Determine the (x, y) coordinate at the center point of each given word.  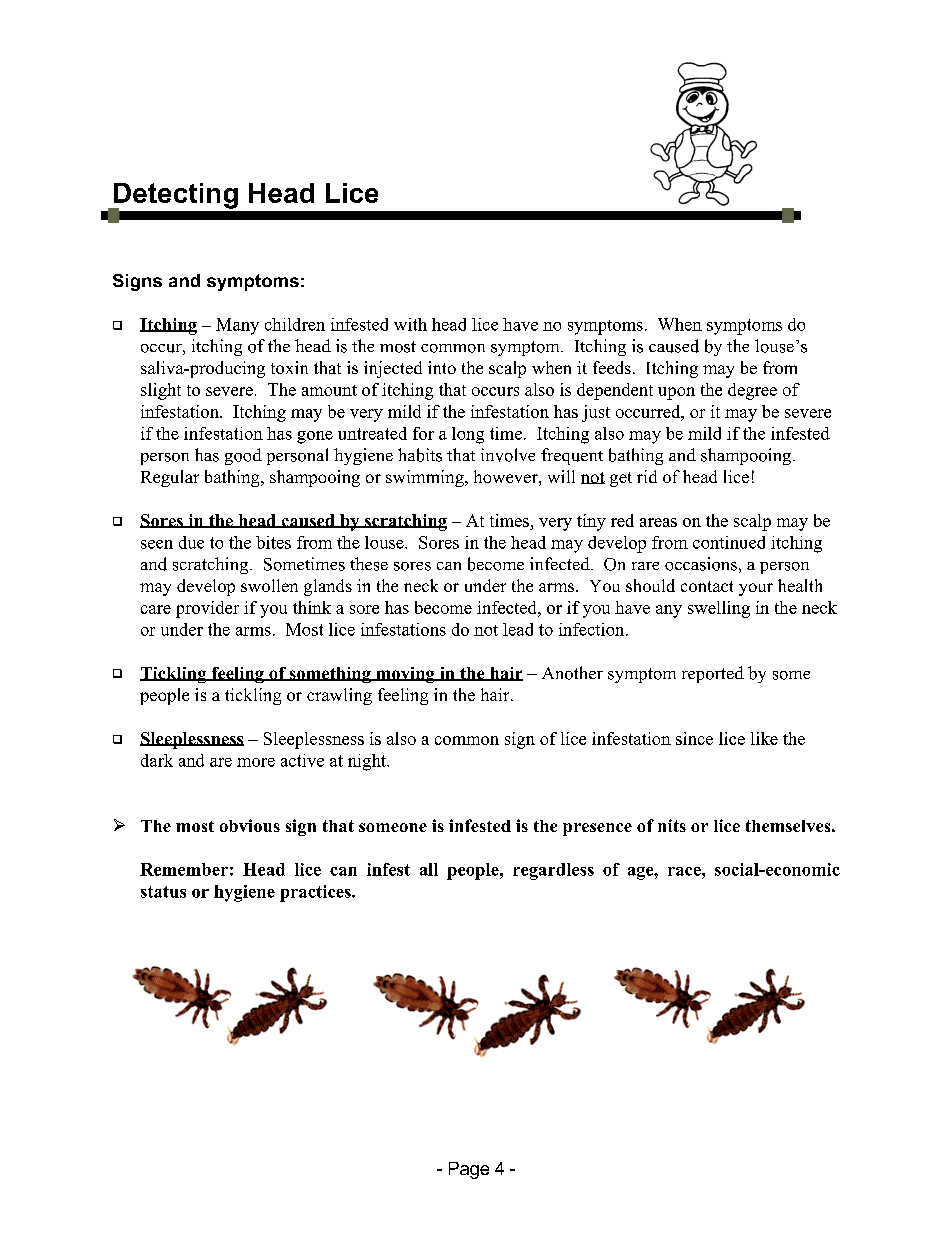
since (694, 738)
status (163, 892)
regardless (553, 871)
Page (469, 1170)
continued (729, 542)
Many (237, 326)
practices (316, 893)
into (442, 367)
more (256, 762)
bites (273, 542)
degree (752, 391)
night (368, 762)
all (429, 869)
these (369, 564)
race (685, 871)
